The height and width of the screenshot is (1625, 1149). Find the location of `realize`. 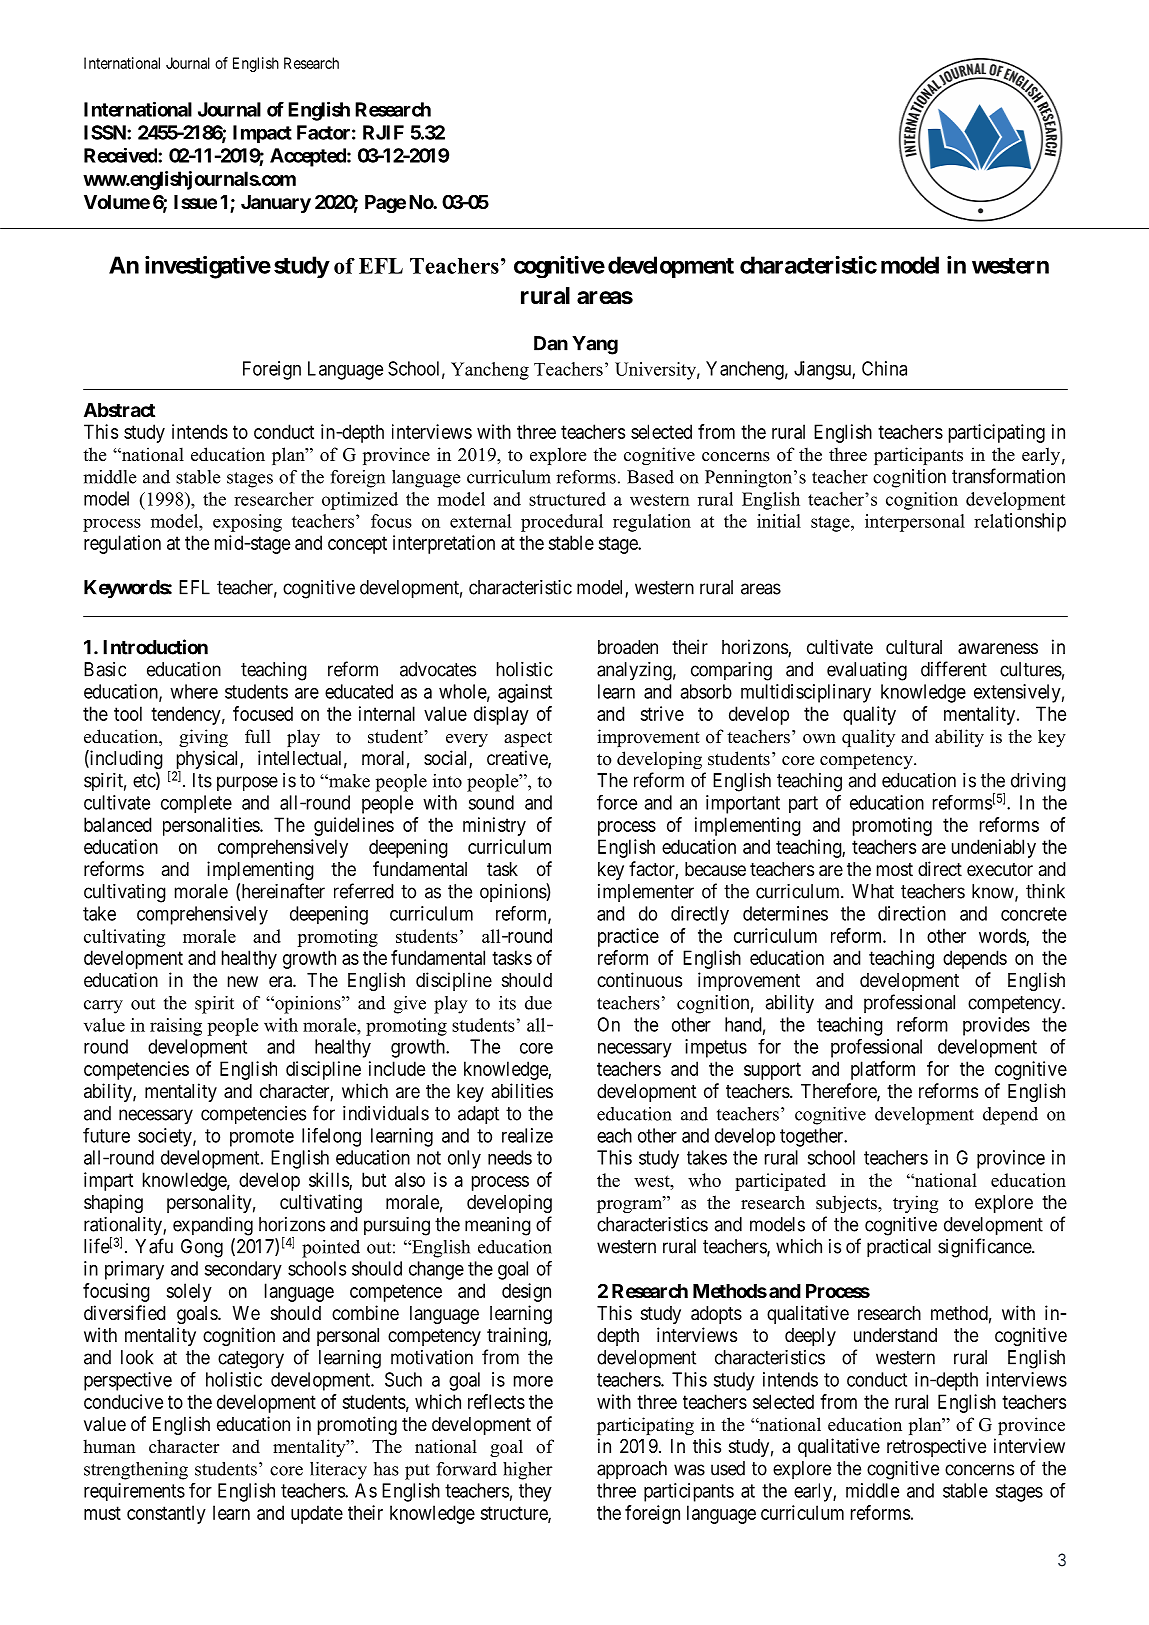

realize is located at coordinates (527, 1135).
